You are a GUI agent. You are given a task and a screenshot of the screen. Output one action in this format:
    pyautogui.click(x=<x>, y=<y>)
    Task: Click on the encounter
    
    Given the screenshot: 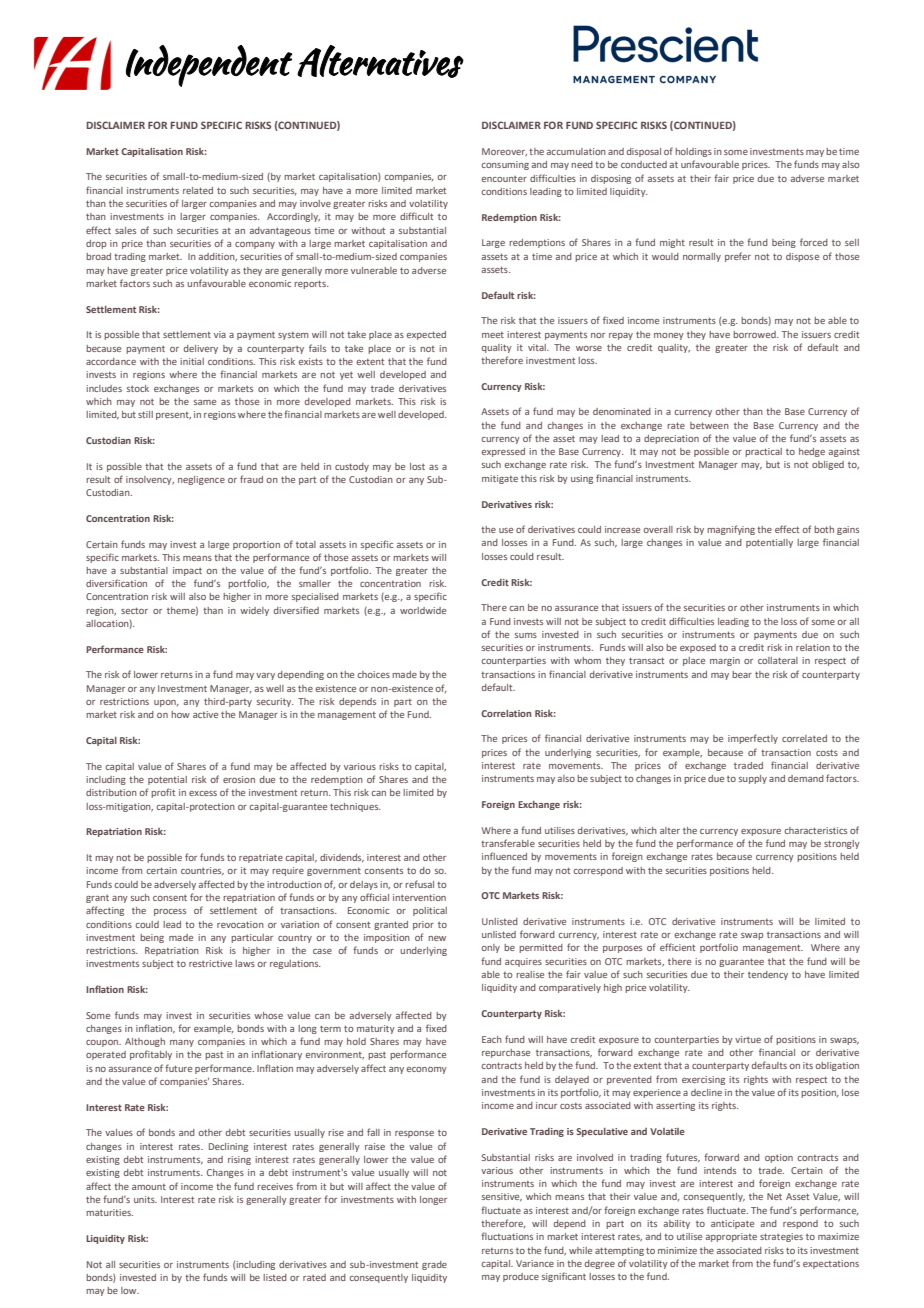 What is the action you would take?
    pyautogui.click(x=504, y=179)
